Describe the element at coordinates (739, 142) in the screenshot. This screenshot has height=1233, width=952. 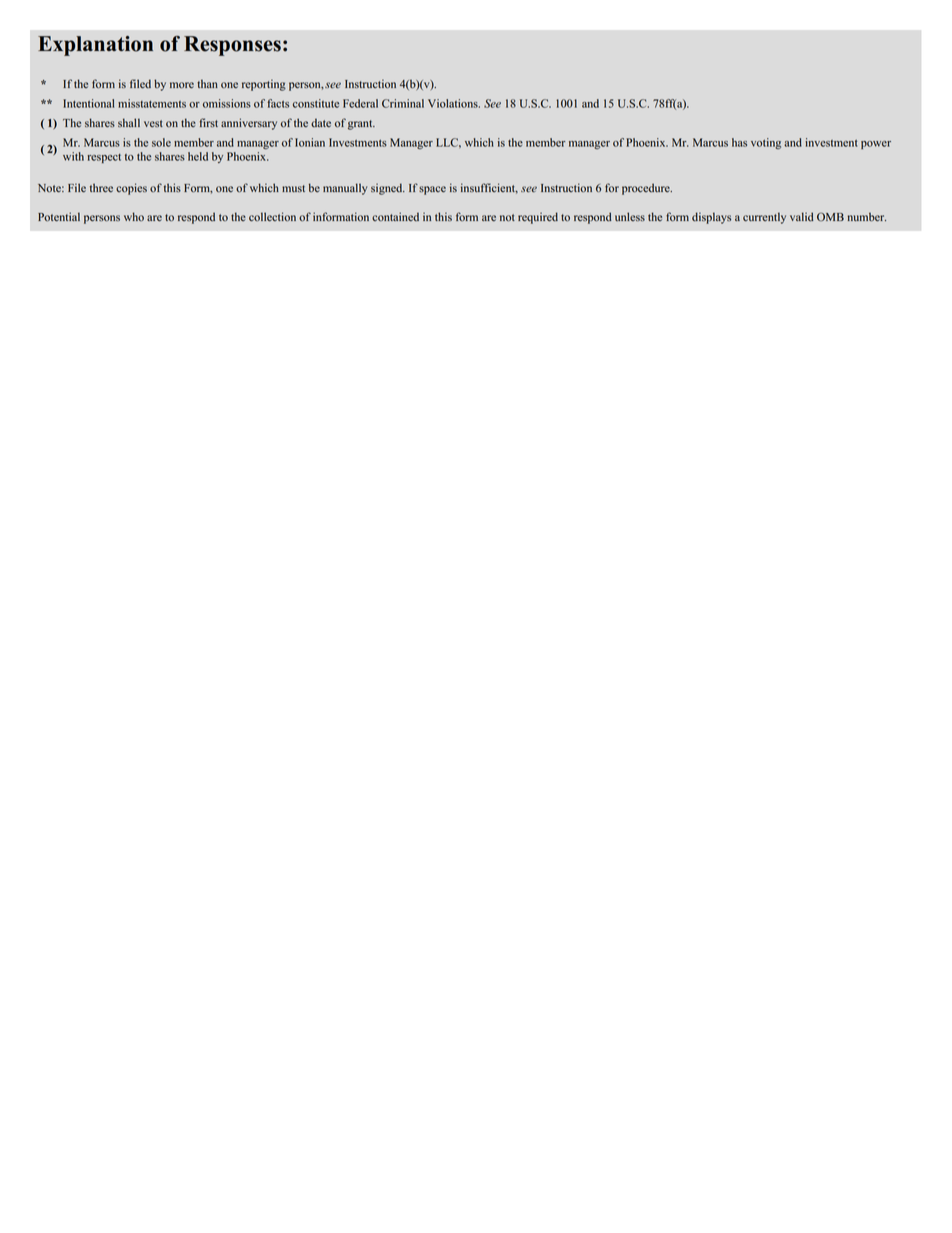
I see `has` at that location.
